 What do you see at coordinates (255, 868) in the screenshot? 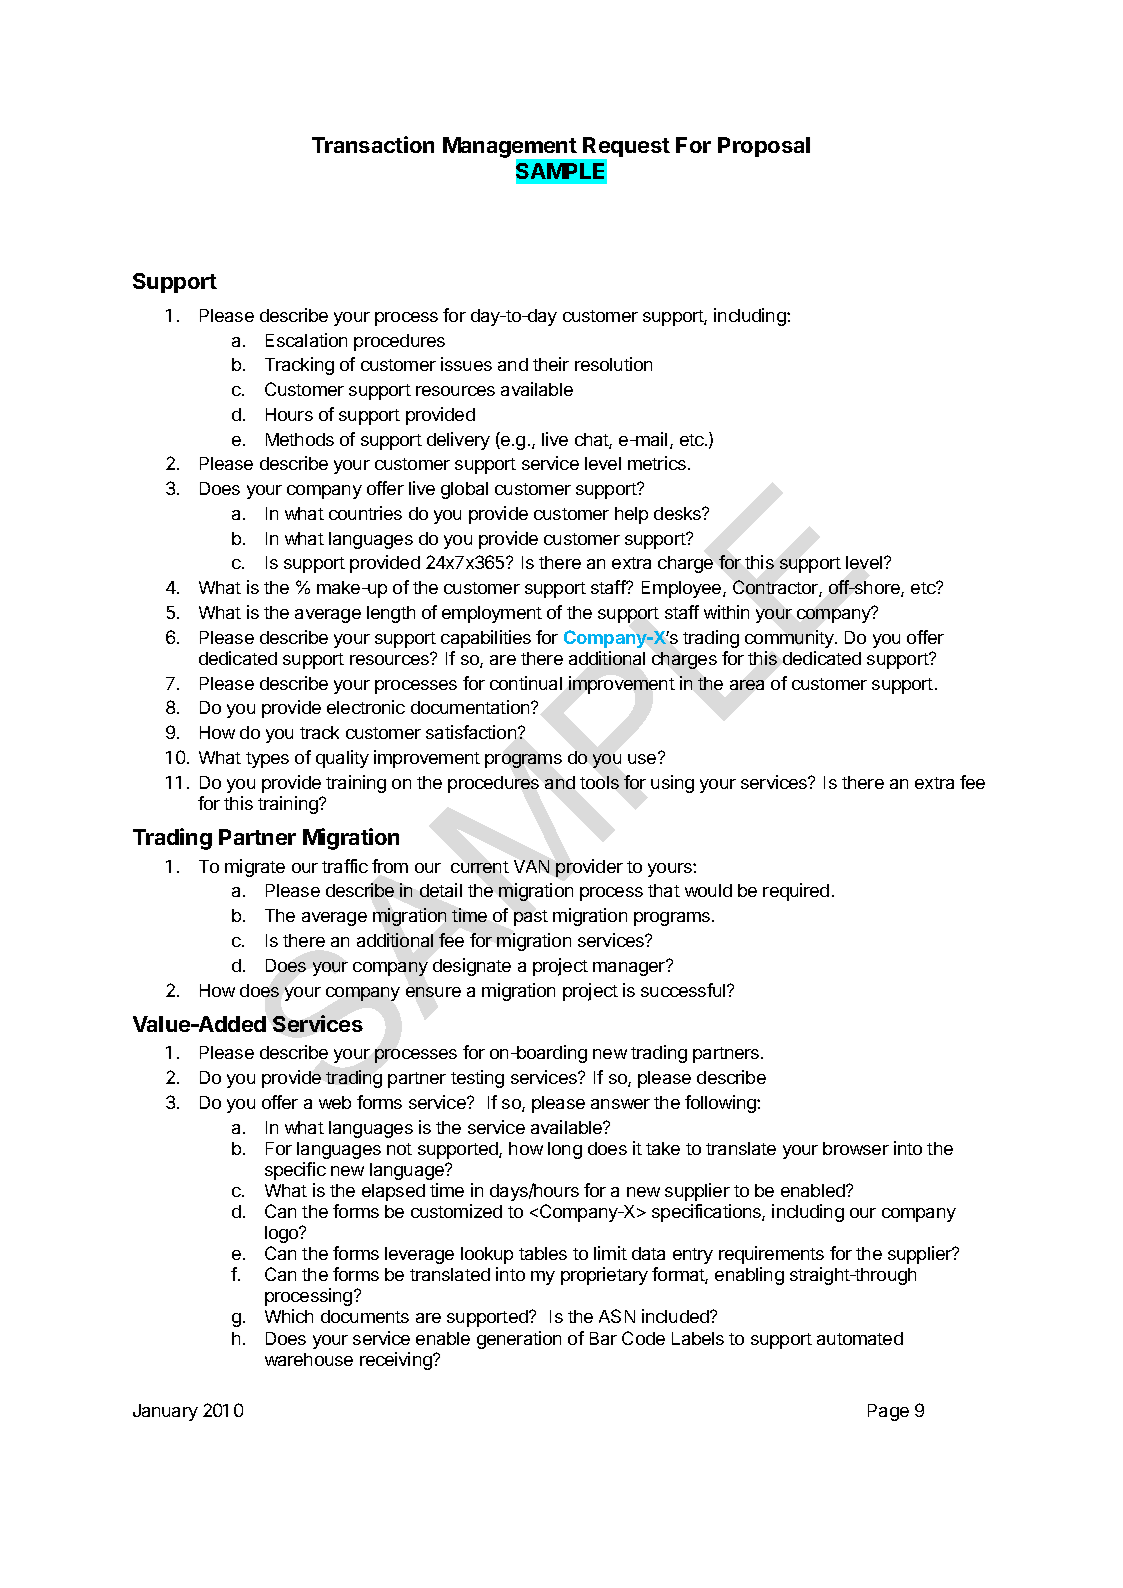
I see `migrate` at bounding box center [255, 868].
